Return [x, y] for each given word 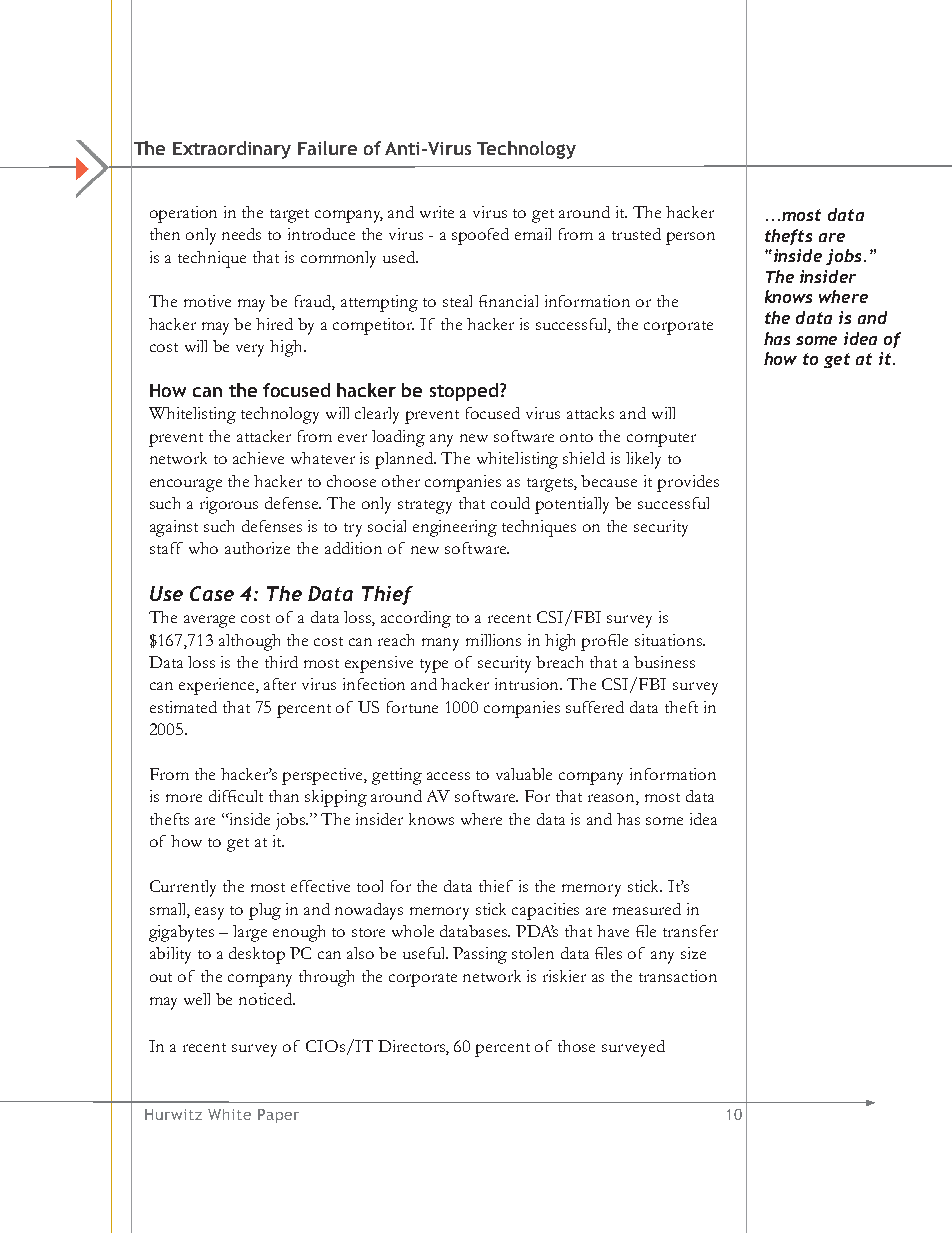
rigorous [229, 505]
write [437, 212]
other [401, 481]
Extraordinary [232, 150]
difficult [236, 796]
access [448, 776]
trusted [636, 234]
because [609, 481]
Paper [278, 1116]
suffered [595, 707]
